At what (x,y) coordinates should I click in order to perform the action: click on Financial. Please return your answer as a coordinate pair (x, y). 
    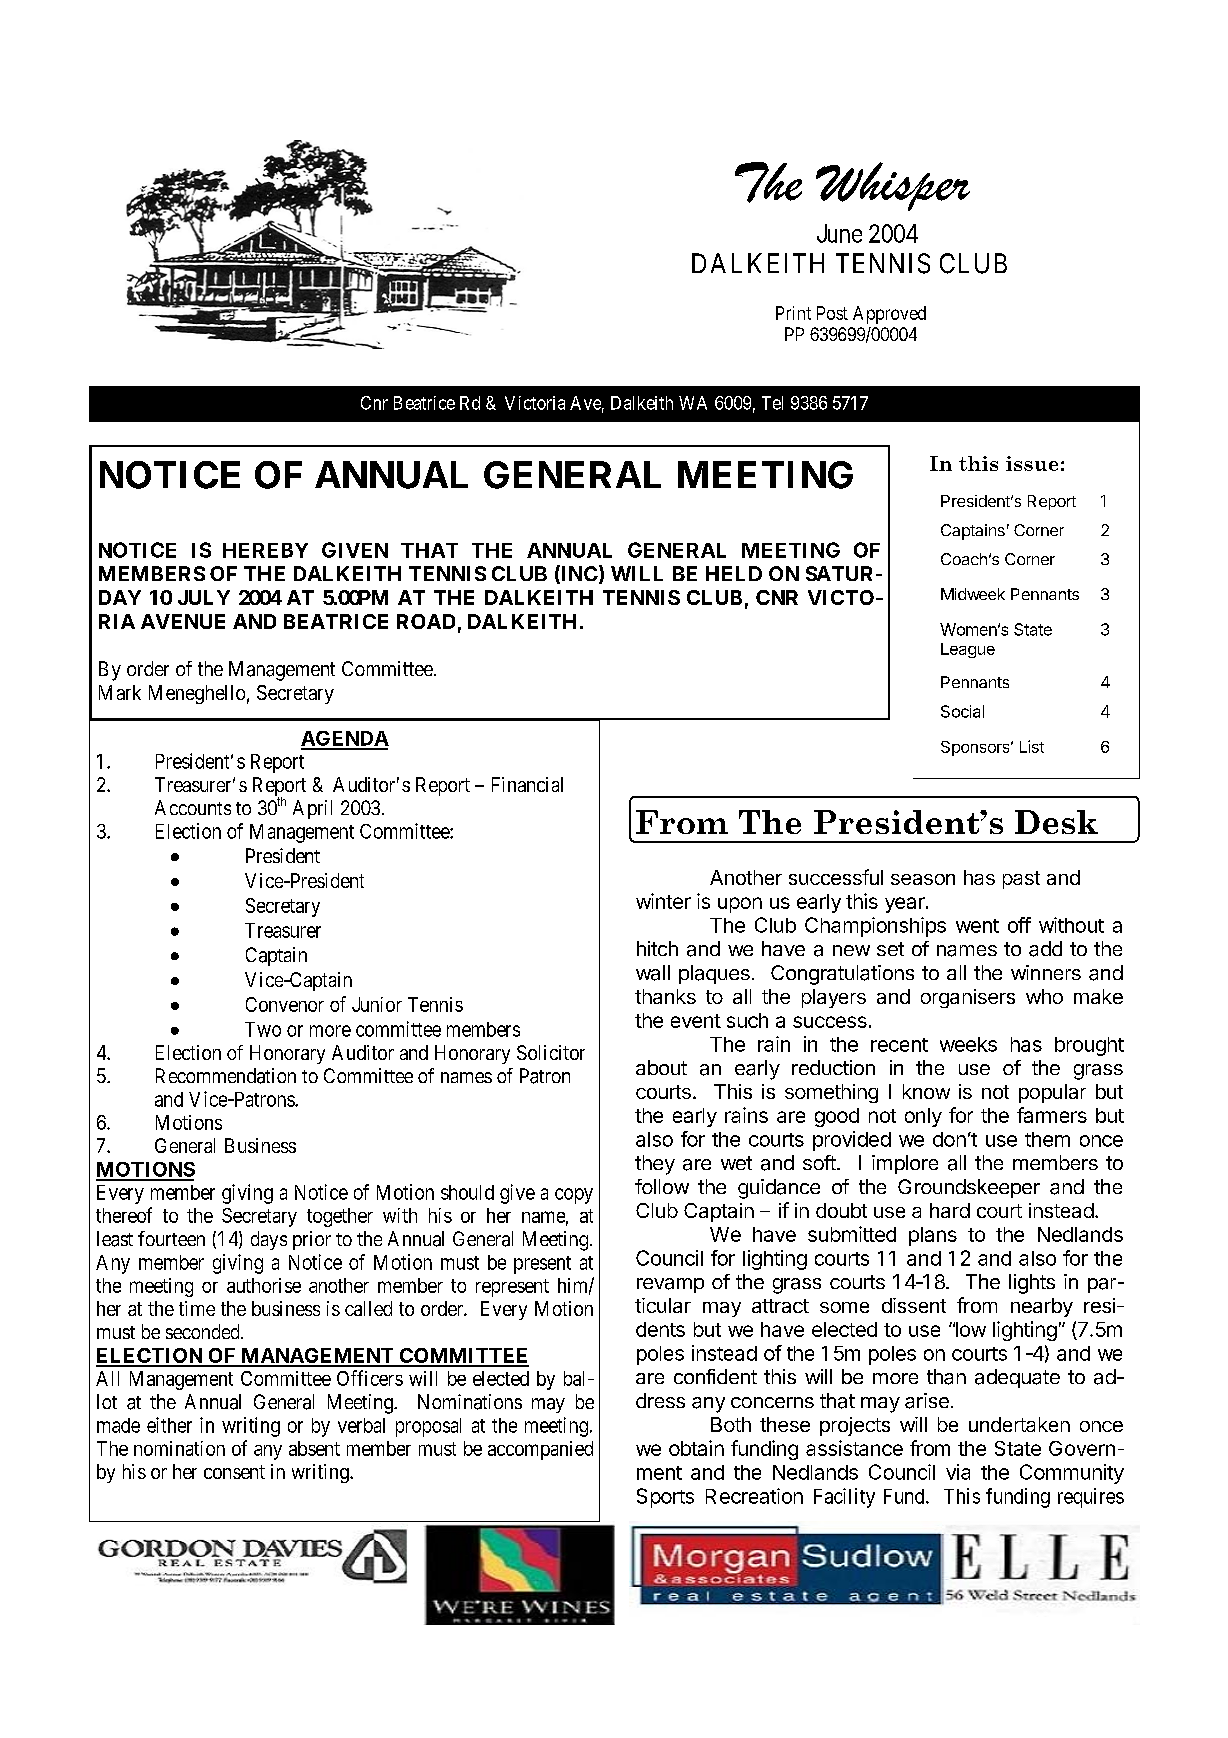
    Looking at the image, I should click on (527, 784).
